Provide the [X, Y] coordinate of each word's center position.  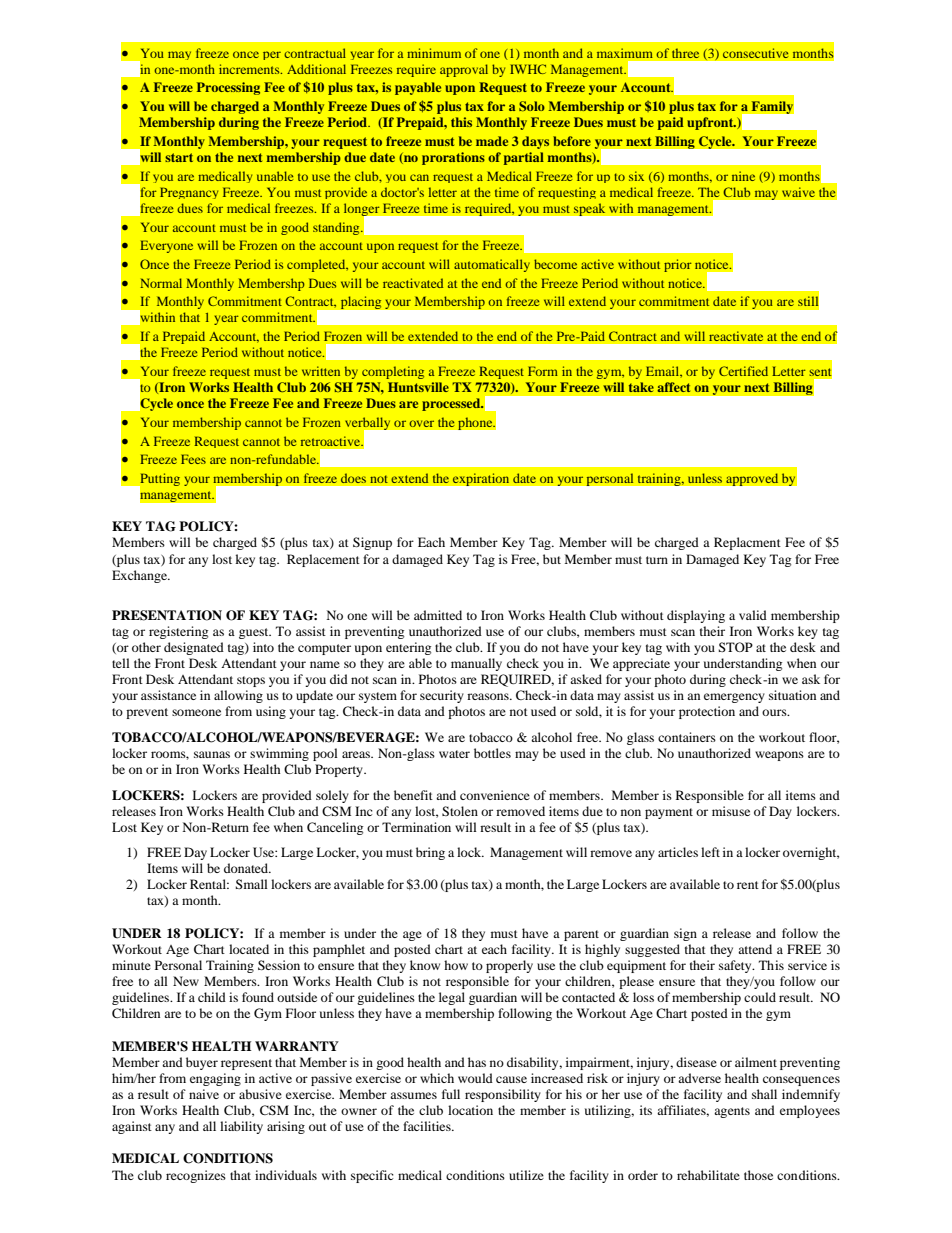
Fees [193, 459]
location [470, 1110]
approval [464, 70]
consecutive [755, 53]
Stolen [460, 811]
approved [752, 479]
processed [452, 404]
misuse [731, 811]
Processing [228, 88]
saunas [212, 754]
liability [241, 1127]
